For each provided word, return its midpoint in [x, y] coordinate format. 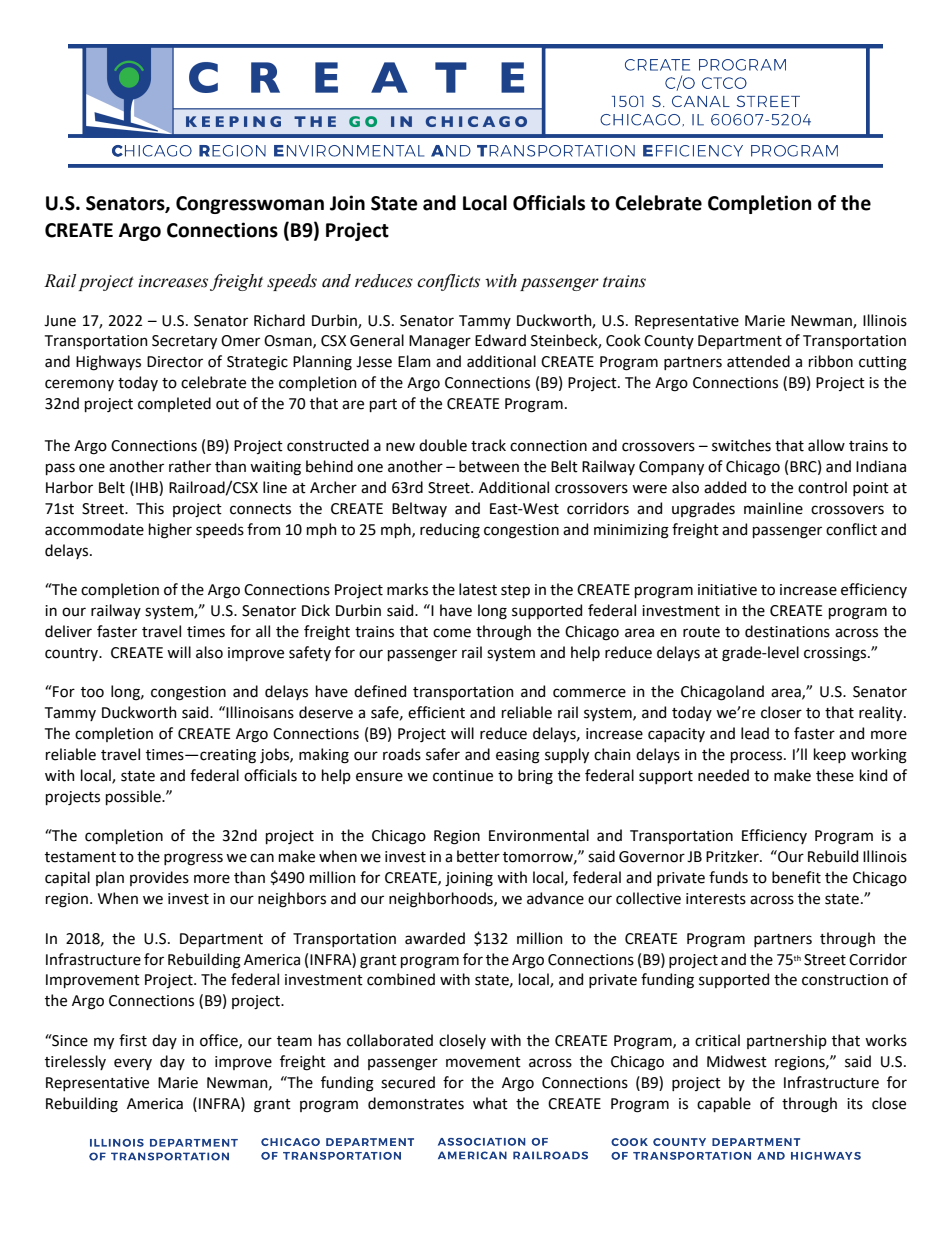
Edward [500, 340]
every [133, 1064]
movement [483, 1062]
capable [724, 1104]
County [669, 342]
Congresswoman [250, 205]
